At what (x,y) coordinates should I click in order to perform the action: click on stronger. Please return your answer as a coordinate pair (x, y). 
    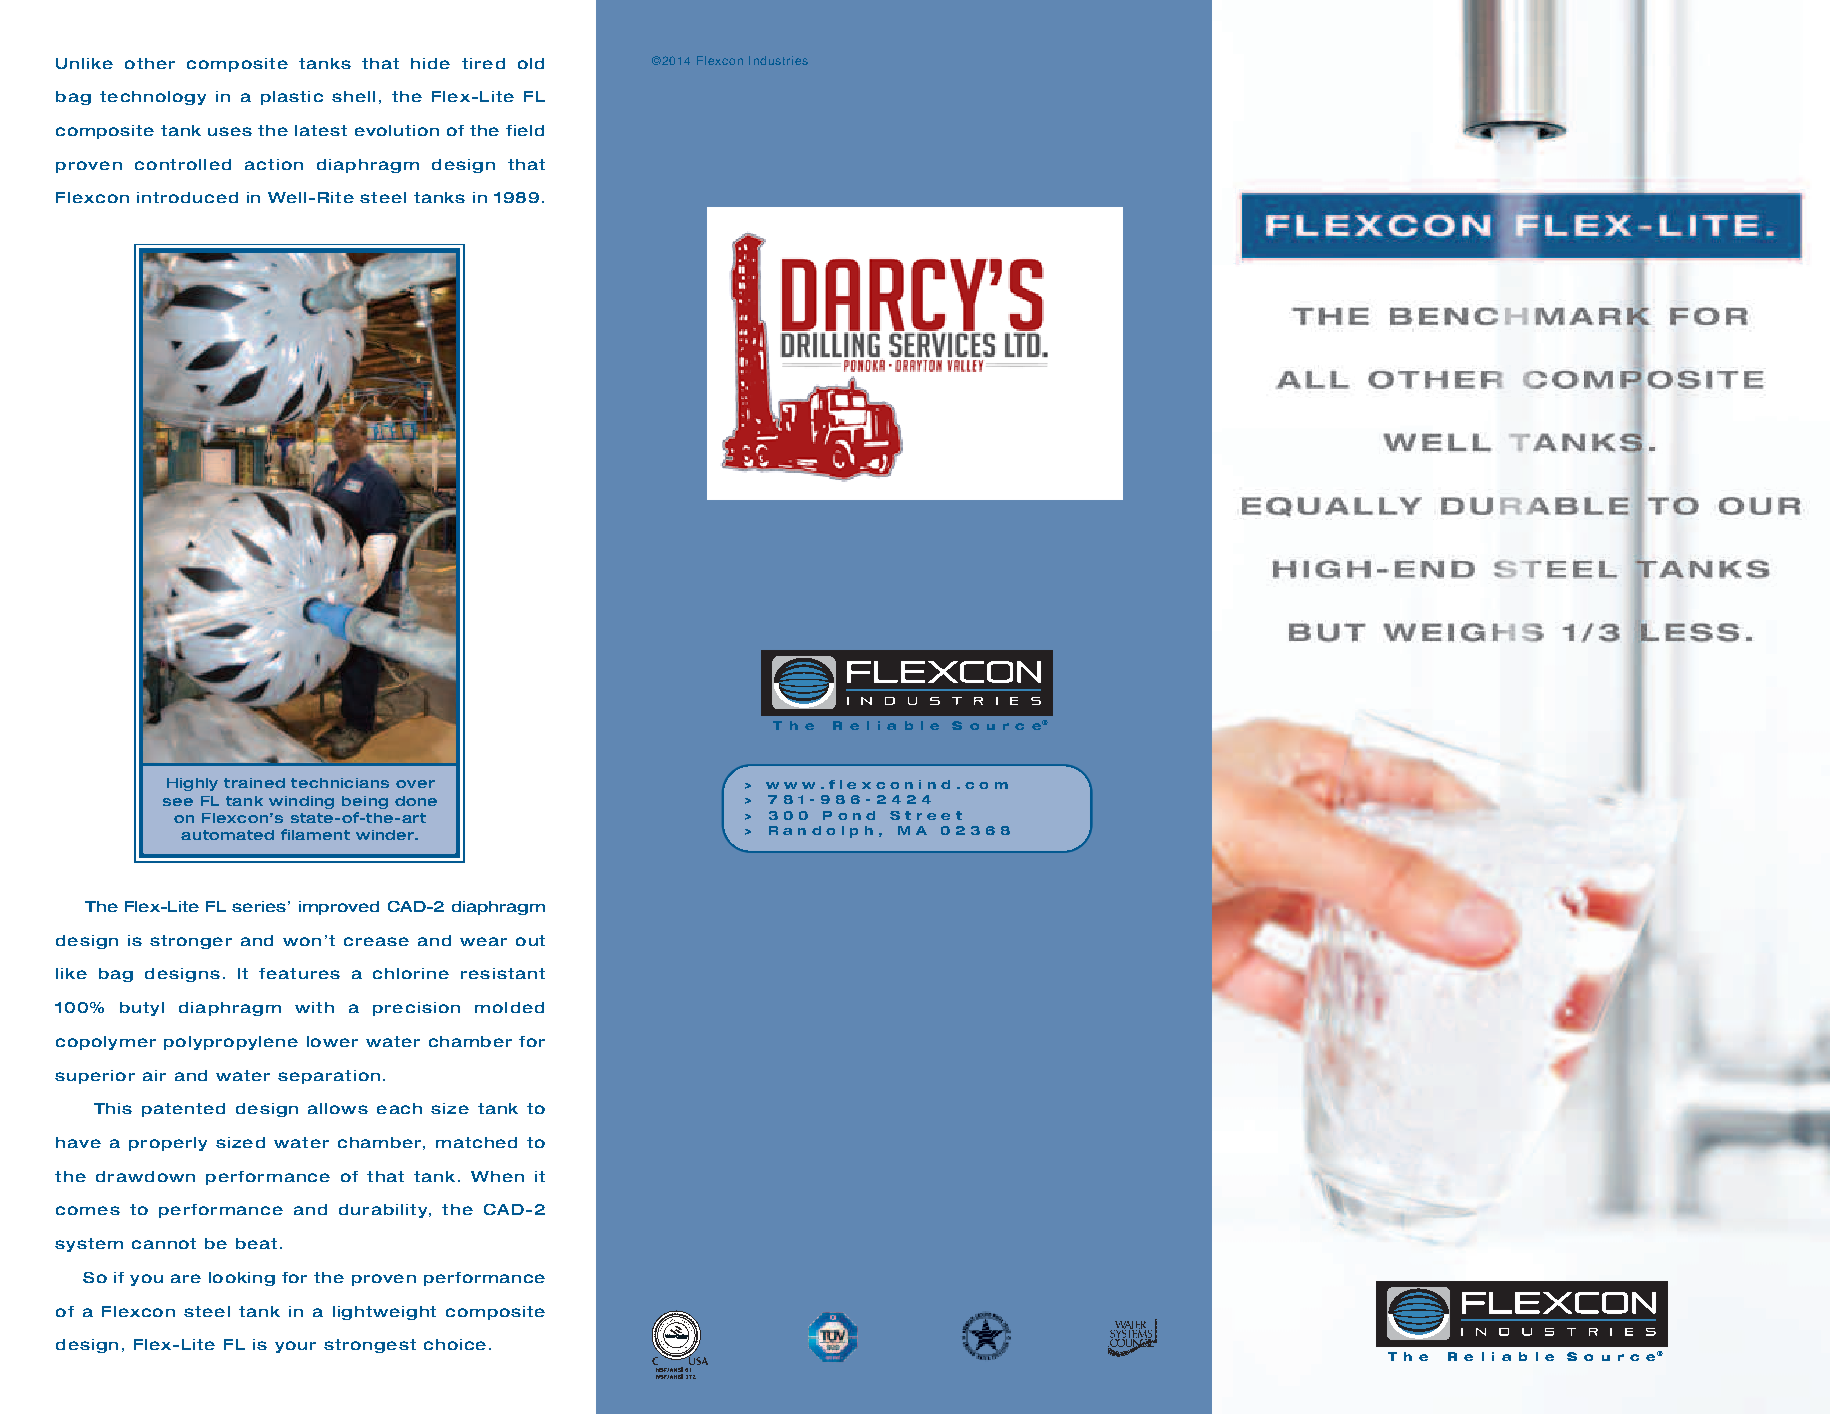
    Looking at the image, I should click on (191, 942).
